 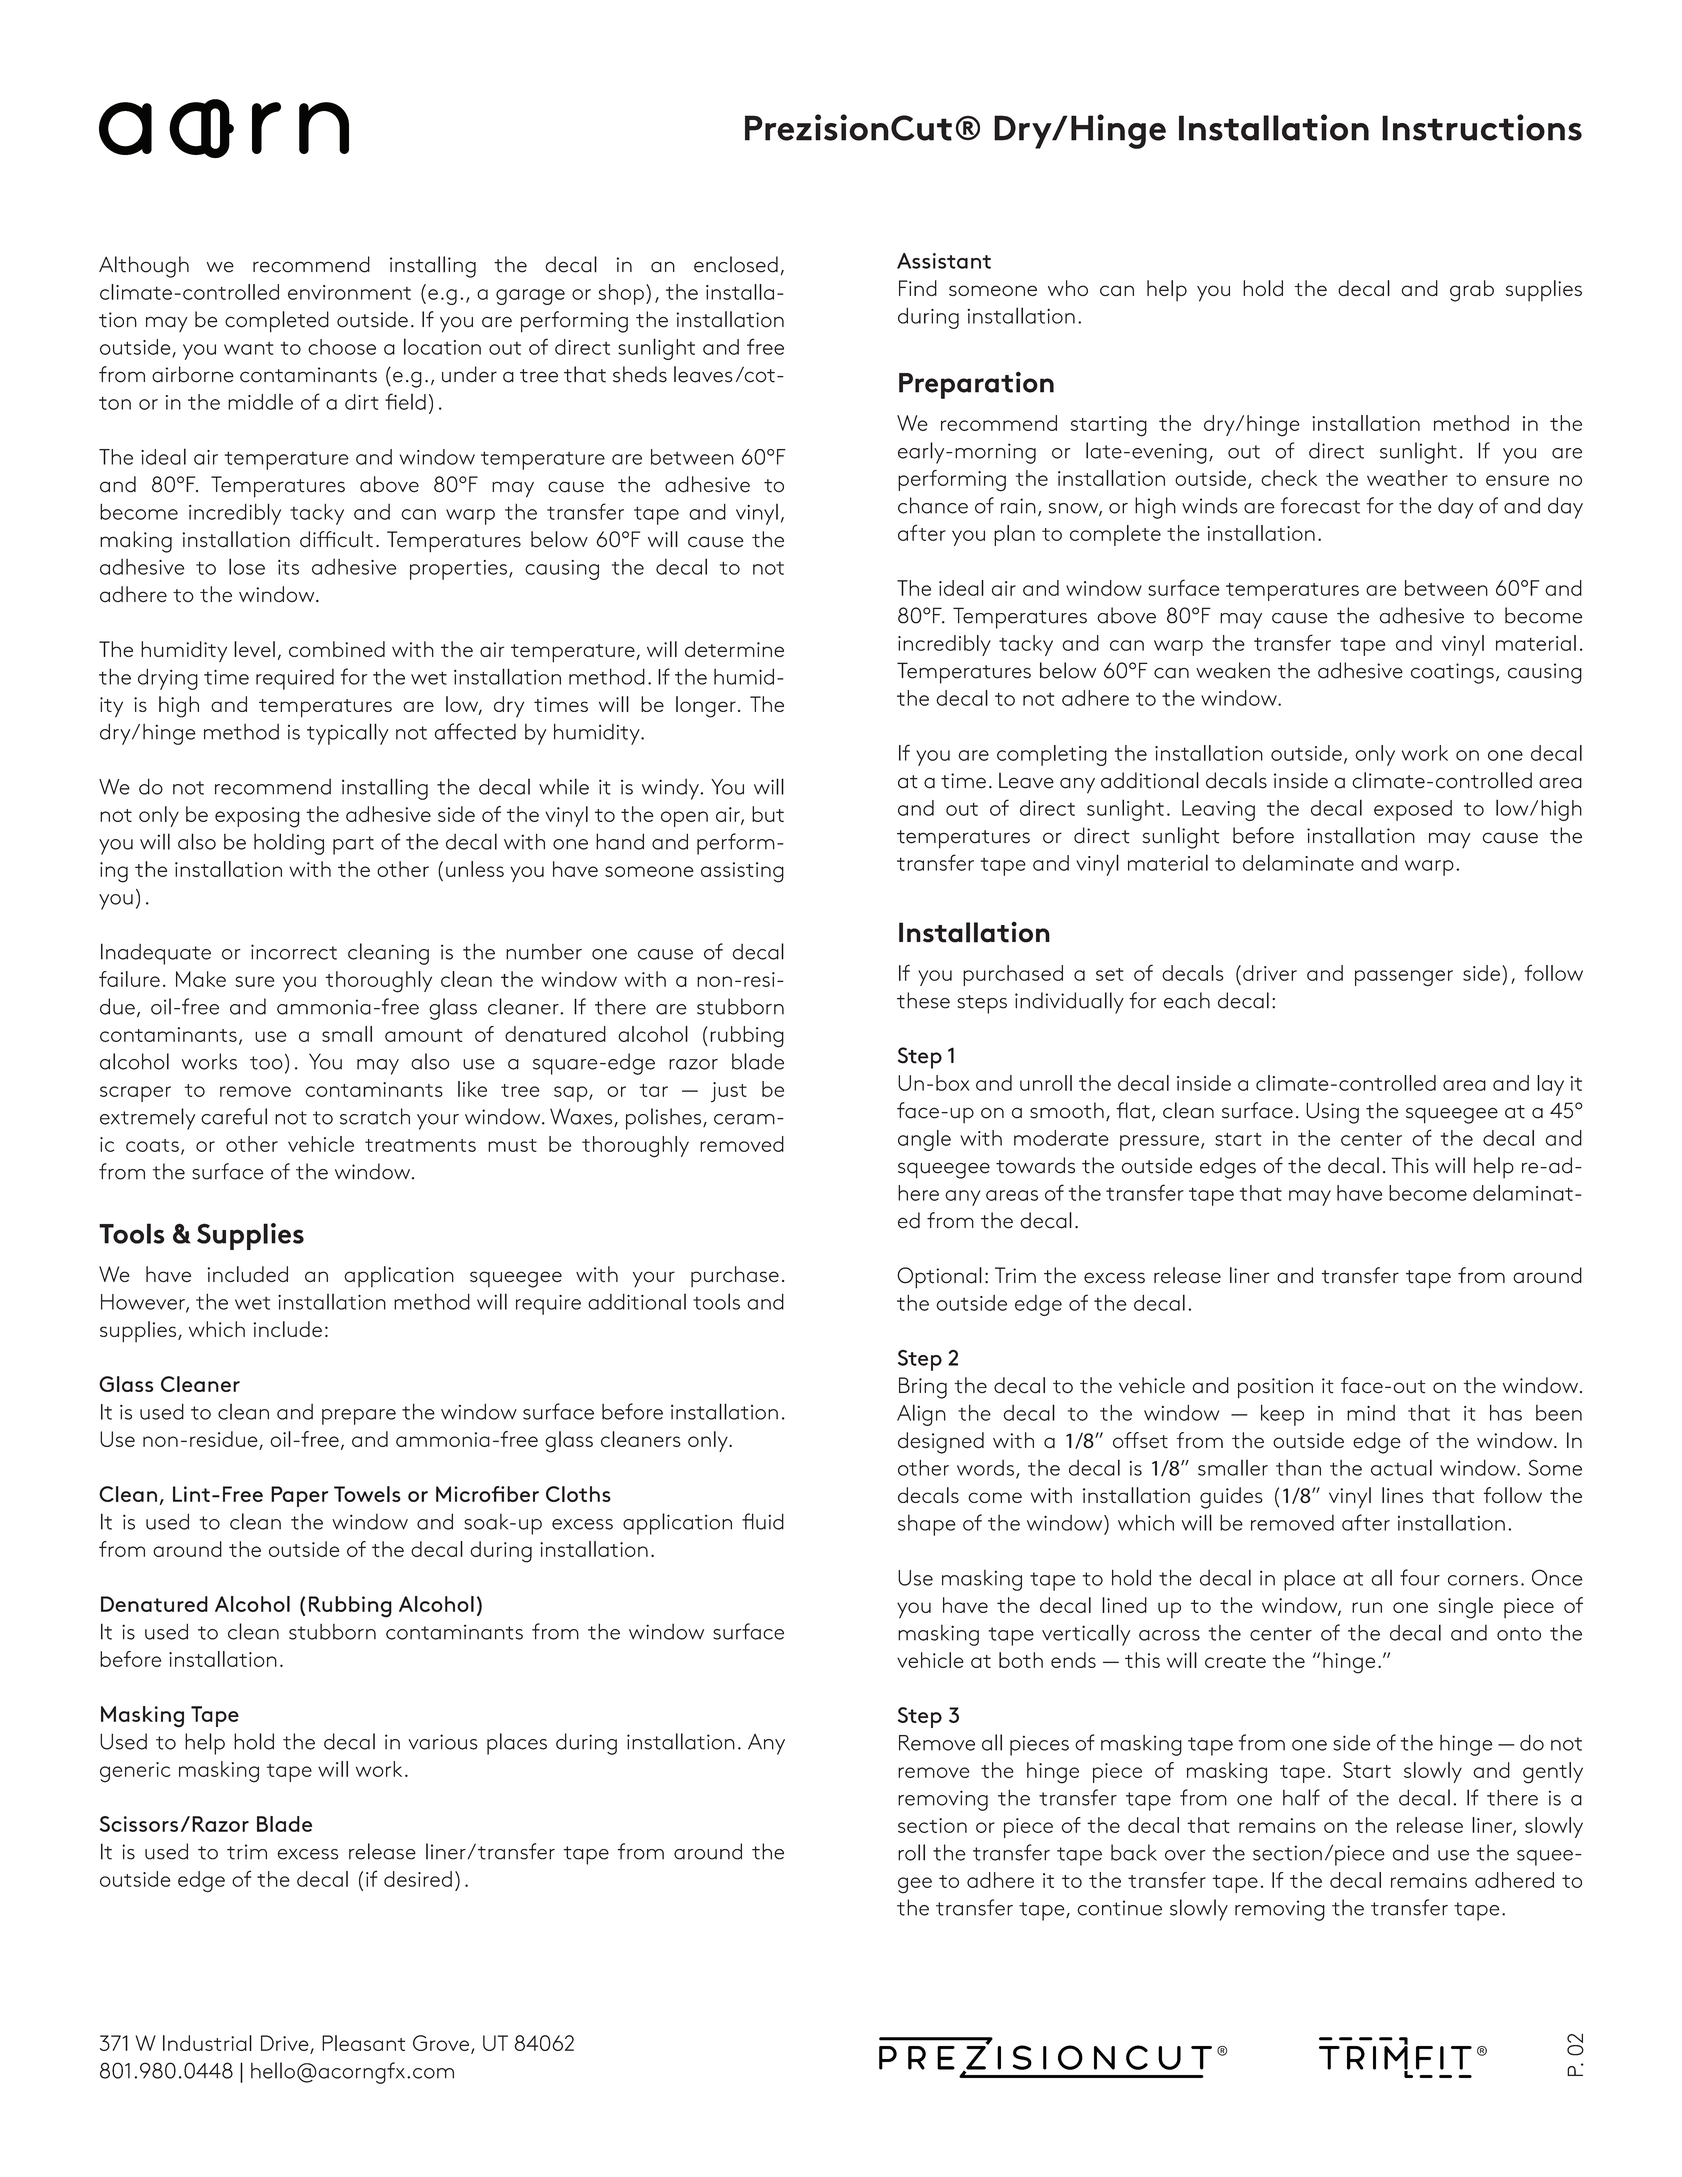 What do you see at coordinates (363, 2043) in the screenshot?
I see `Pleasant` at bounding box center [363, 2043].
